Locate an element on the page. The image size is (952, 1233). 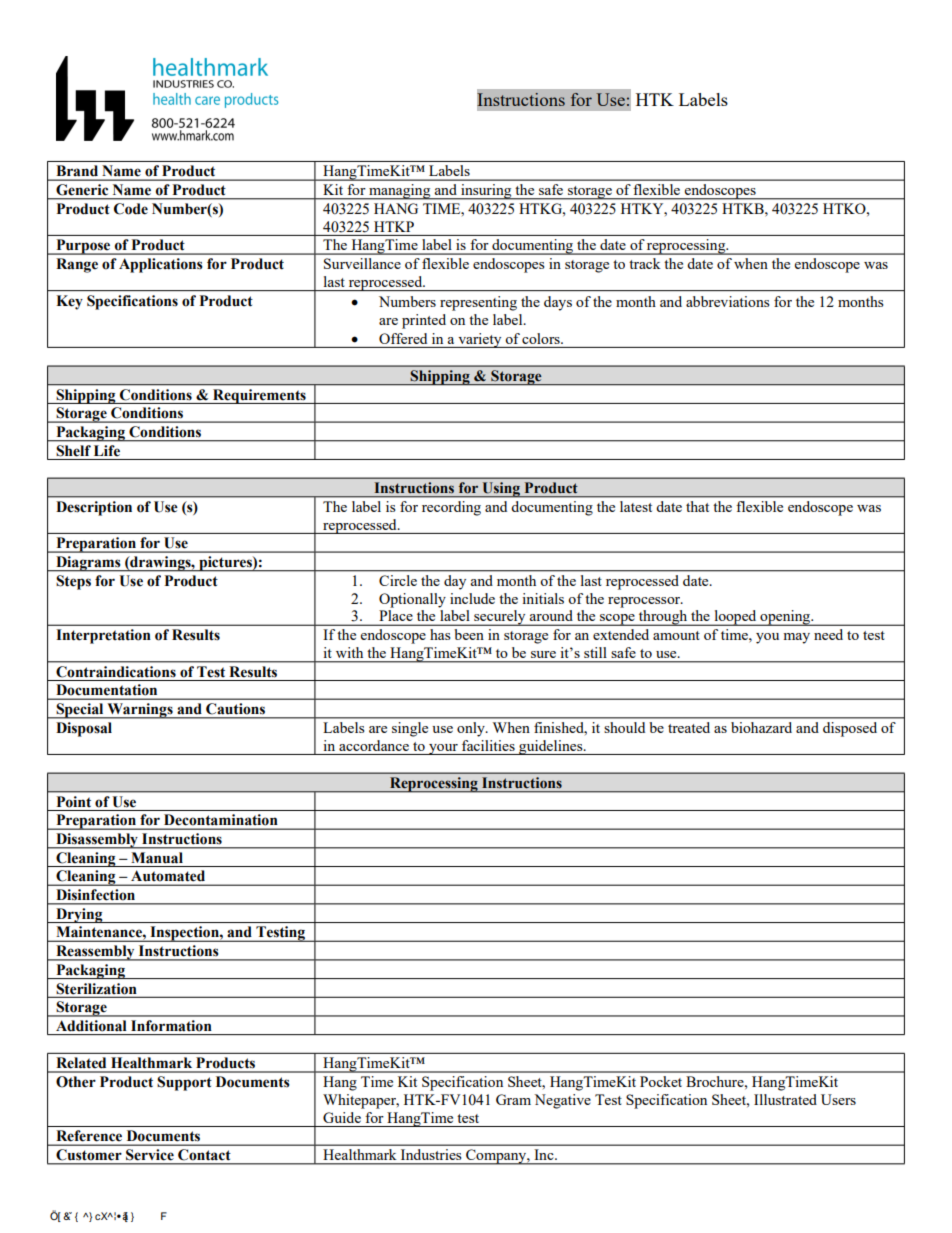
biohazard is located at coordinates (761, 727).
